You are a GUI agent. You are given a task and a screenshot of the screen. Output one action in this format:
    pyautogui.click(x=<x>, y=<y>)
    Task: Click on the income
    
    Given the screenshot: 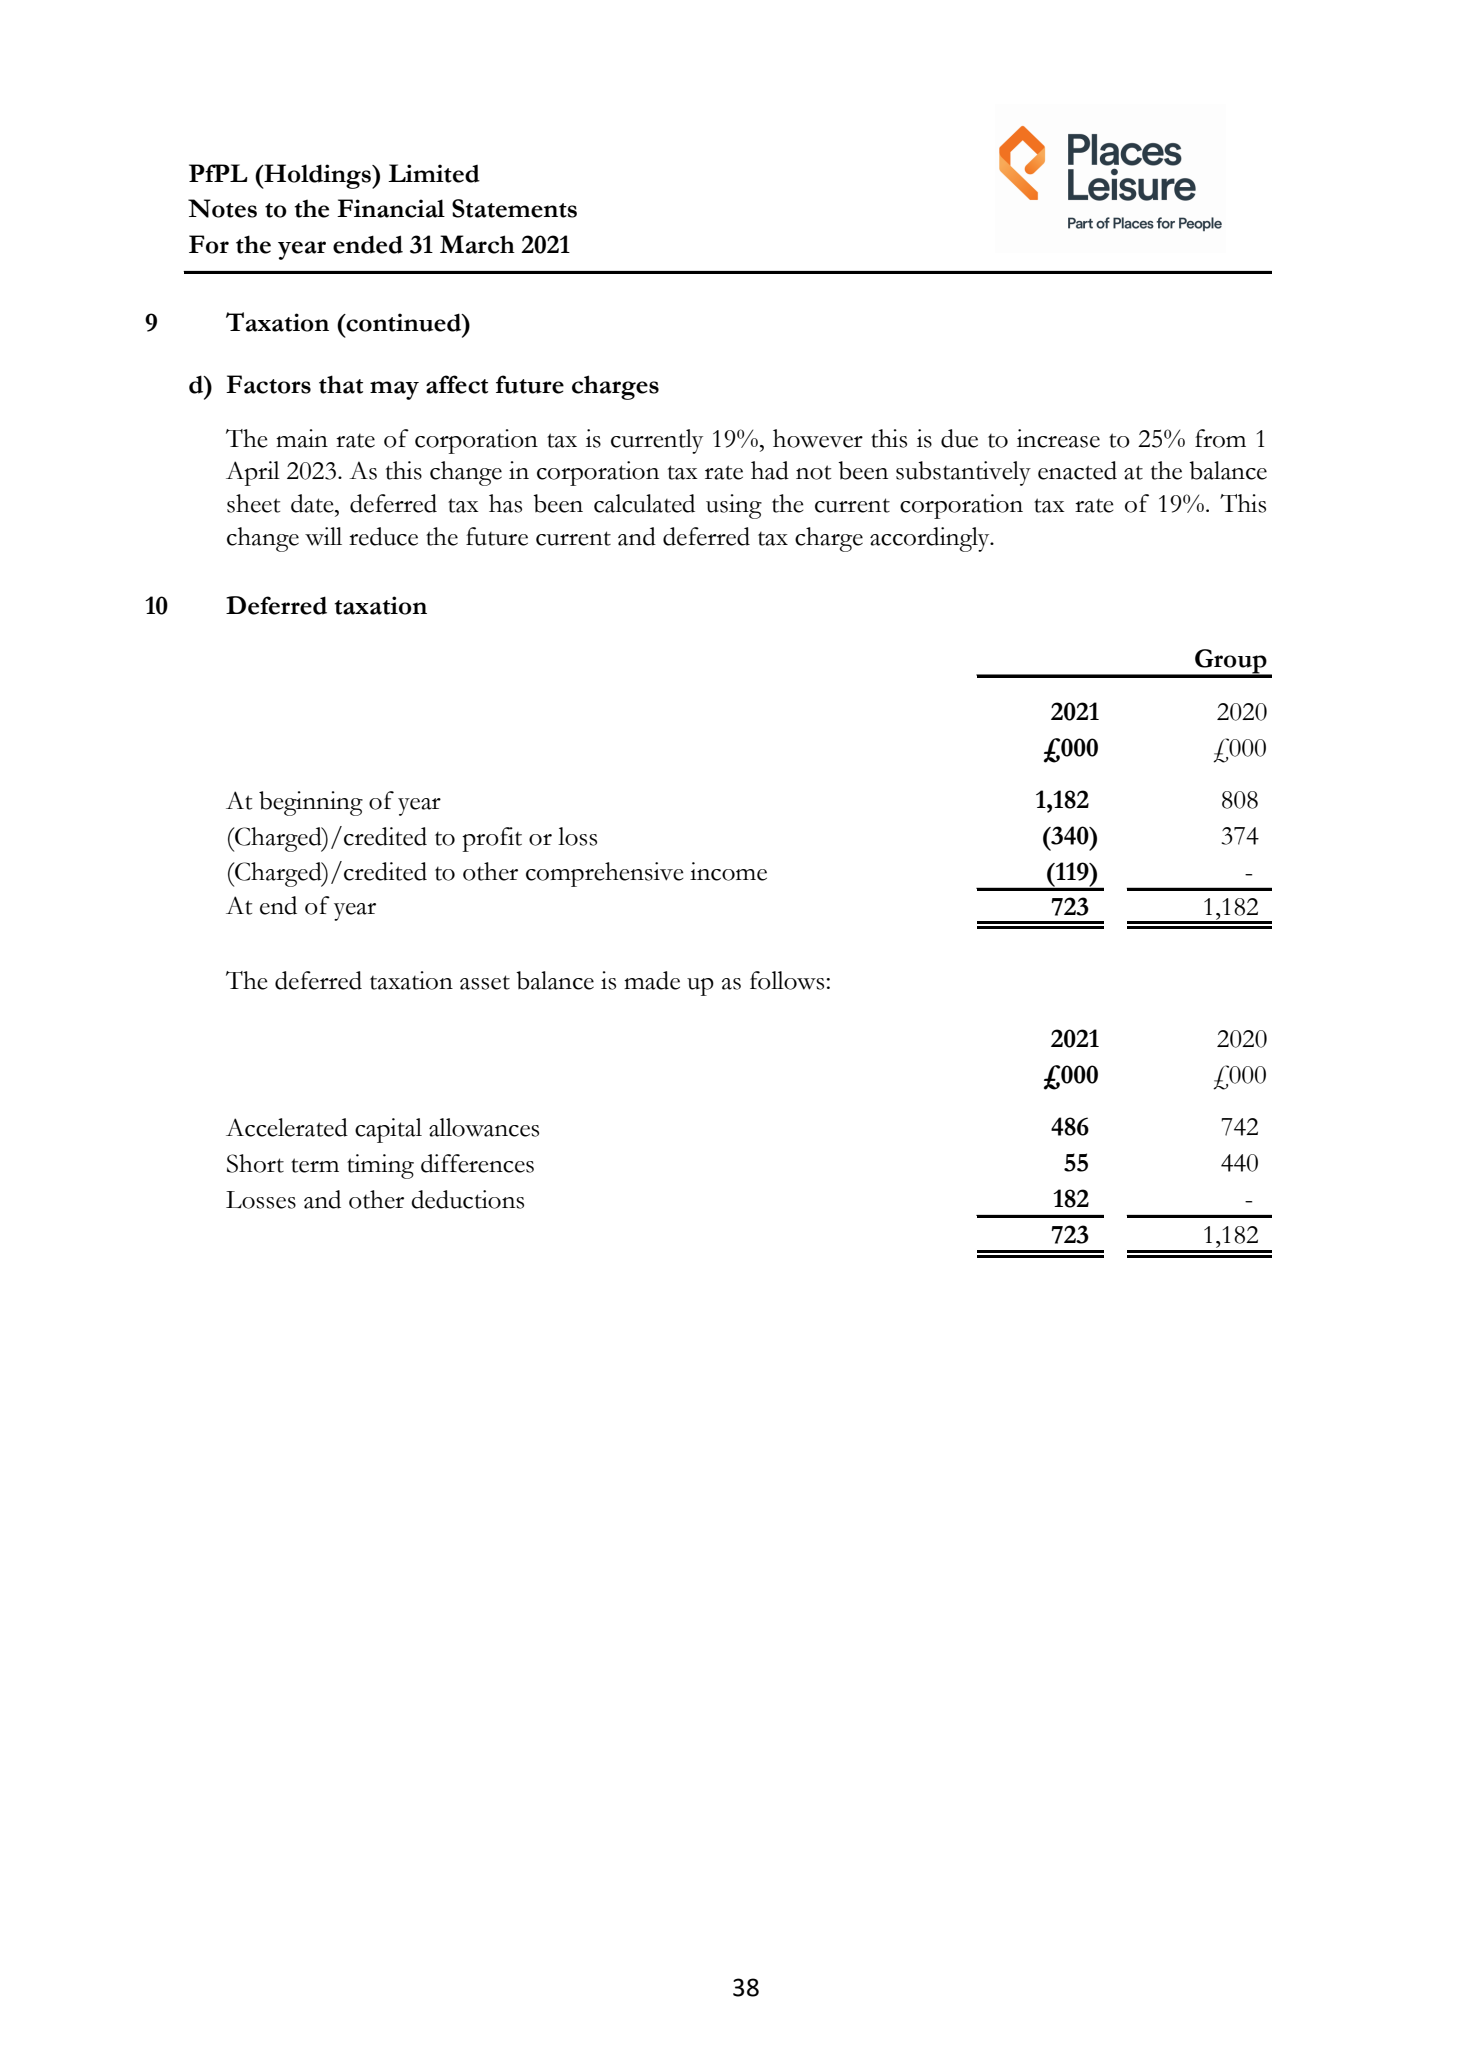 What is the action you would take?
    pyautogui.click(x=728, y=871)
